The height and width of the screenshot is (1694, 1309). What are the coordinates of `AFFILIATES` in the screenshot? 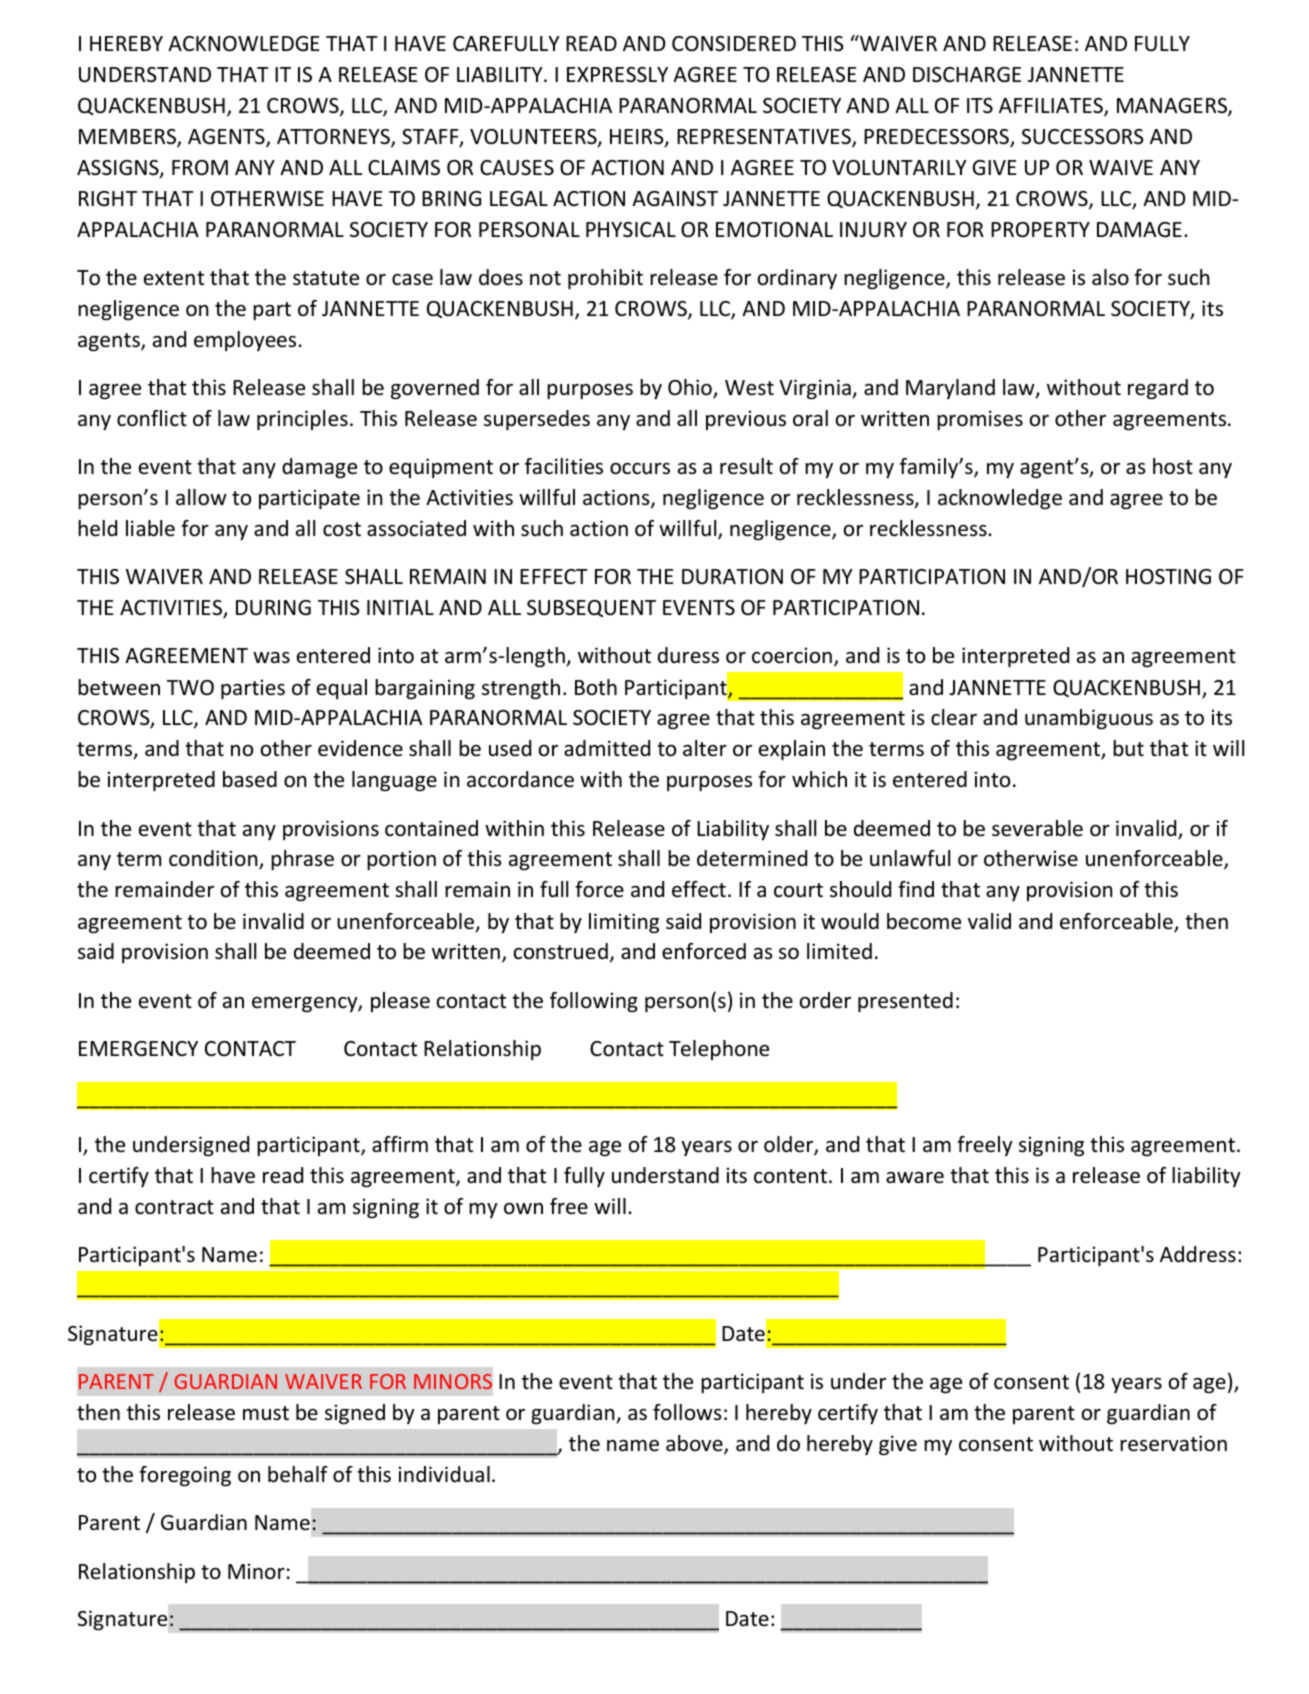 It's located at (1052, 107).
